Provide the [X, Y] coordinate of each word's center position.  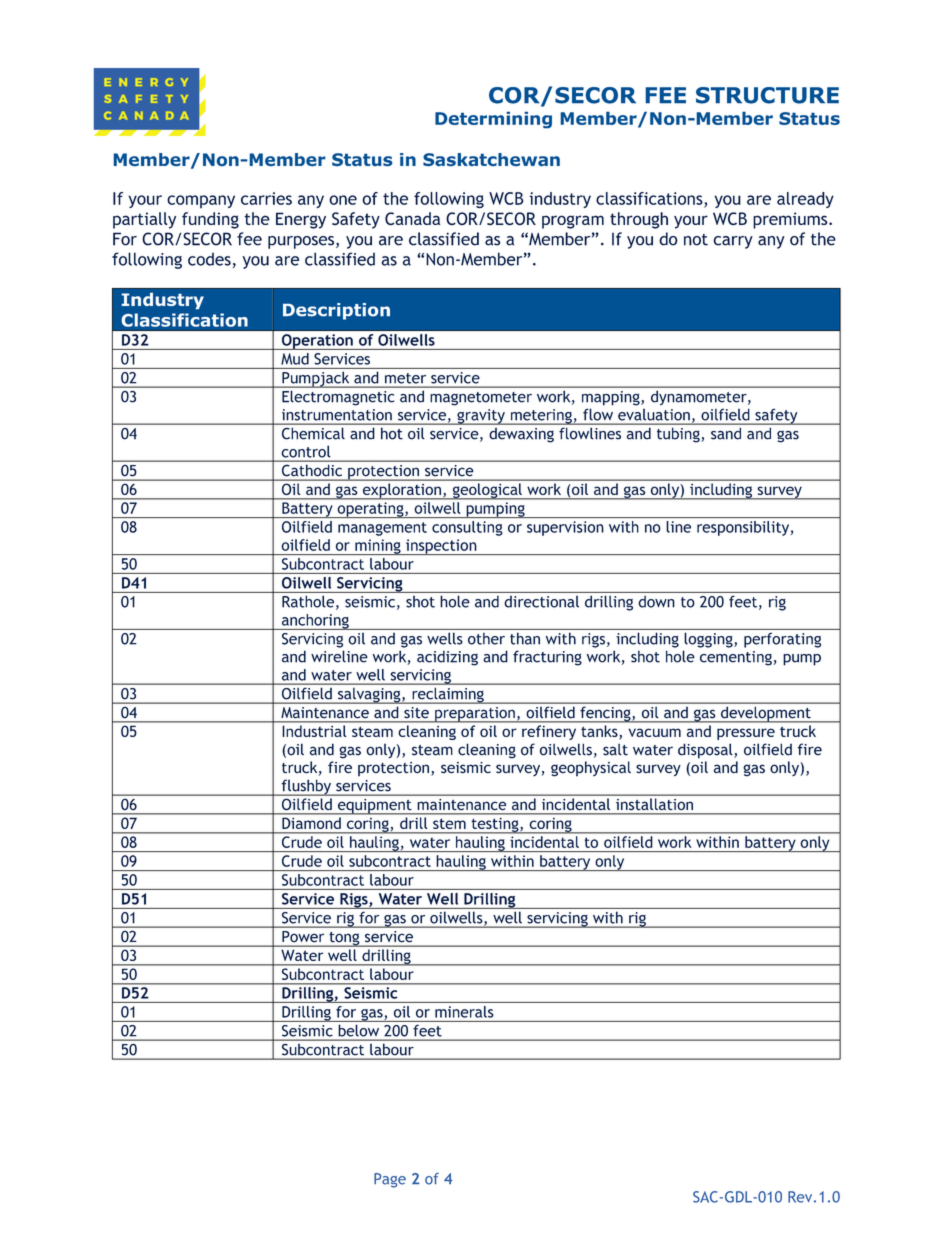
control [306, 452]
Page [390, 1180]
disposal [706, 751]
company [201, 201]
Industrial [314, 731]
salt [615, 750]
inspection [441, 547]
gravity [481, 417]
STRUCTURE [767, 95]
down [656, 602]
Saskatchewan [491, 159]
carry [733, 242]
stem [449, 824]
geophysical [591, 769]
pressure [746, 734]
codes [209, 259]
